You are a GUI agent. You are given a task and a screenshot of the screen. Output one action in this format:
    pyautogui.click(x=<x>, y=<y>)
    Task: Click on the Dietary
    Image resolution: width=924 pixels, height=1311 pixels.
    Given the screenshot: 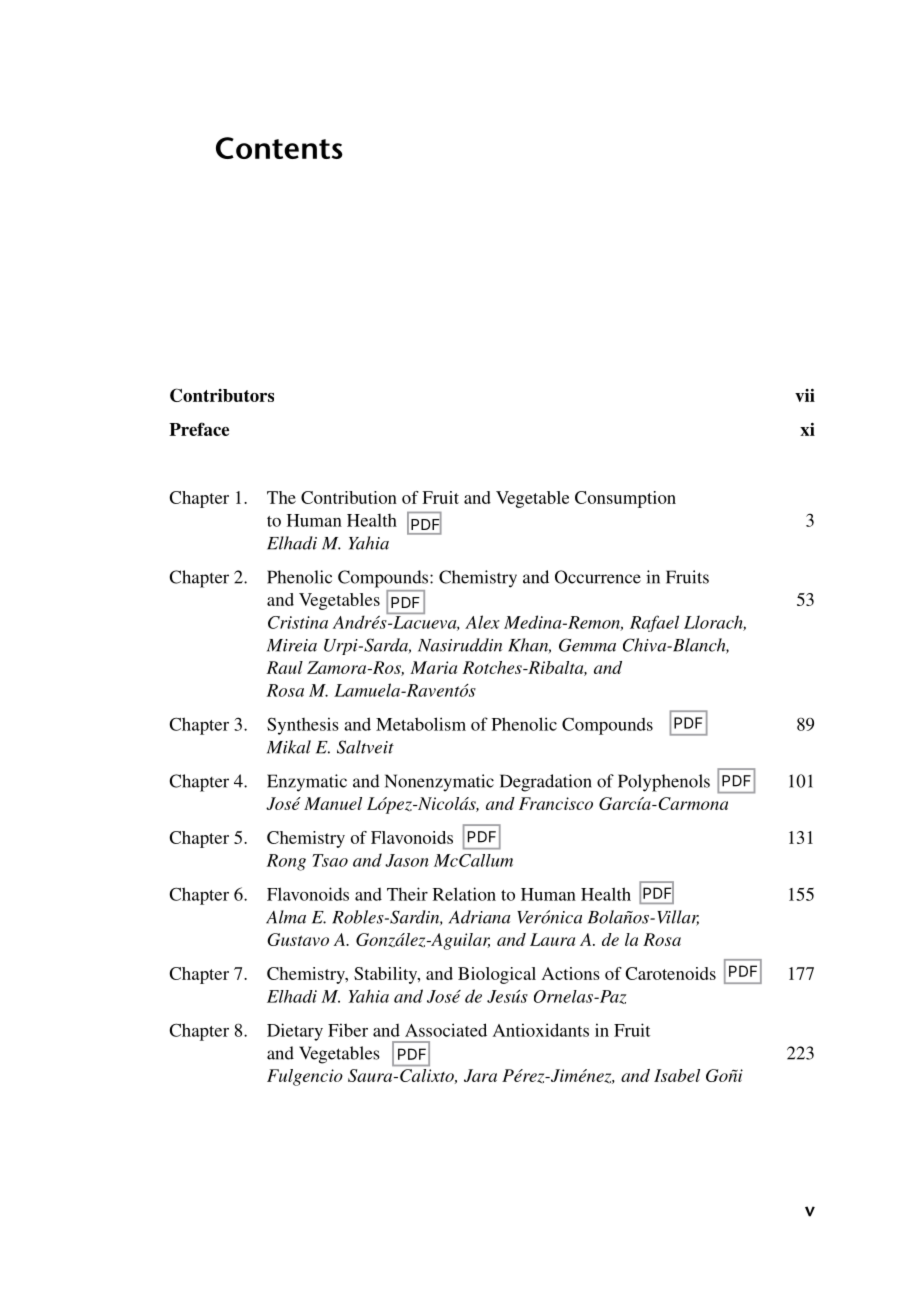 What is the action you would take?
    pyautogui.click(x=295, y=1032)
